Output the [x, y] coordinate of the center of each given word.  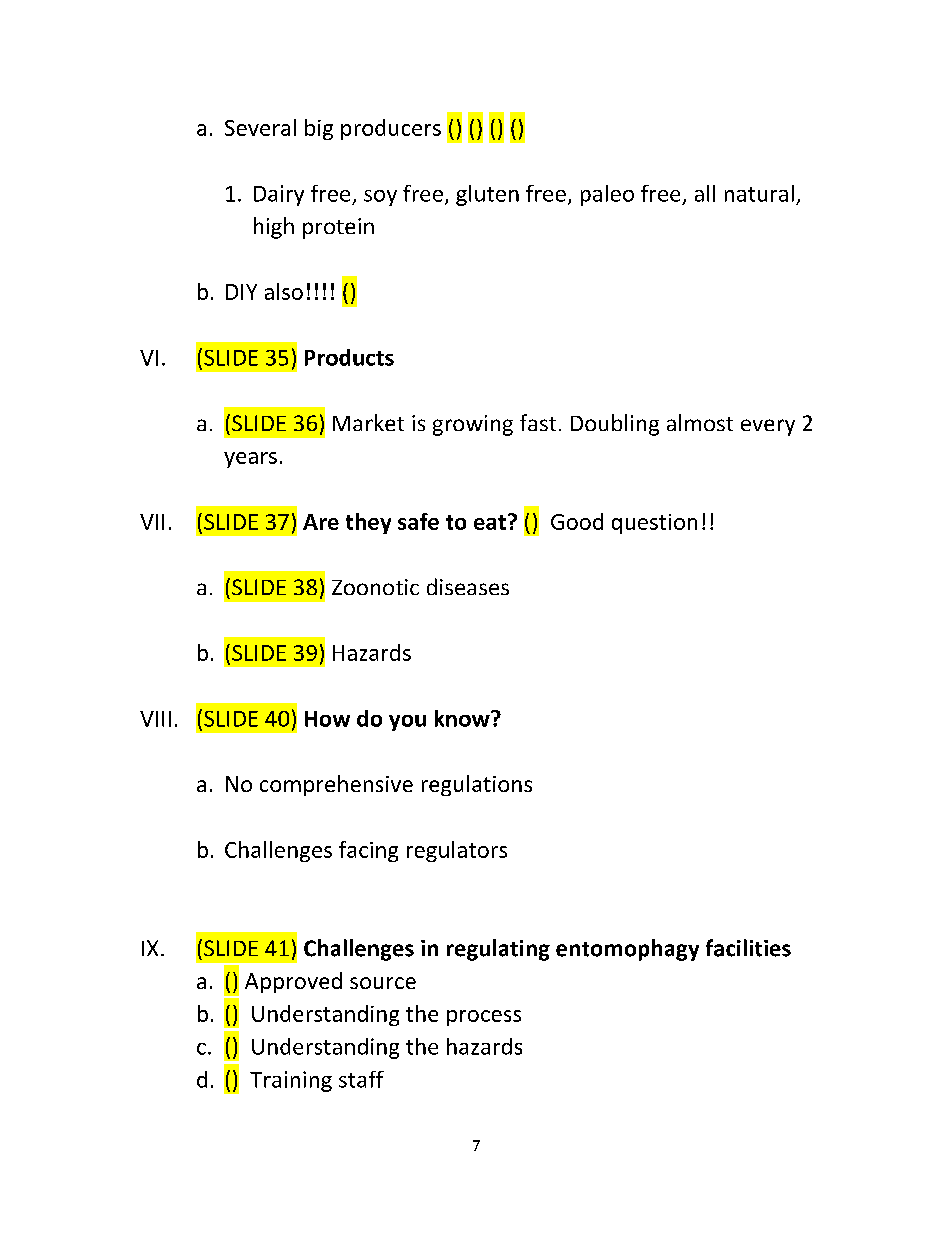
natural [759, 193]
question [654, 524]
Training [291, 1081]
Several [260, 127]
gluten [487, 195]
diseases [468, 586]
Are [321, 522]
